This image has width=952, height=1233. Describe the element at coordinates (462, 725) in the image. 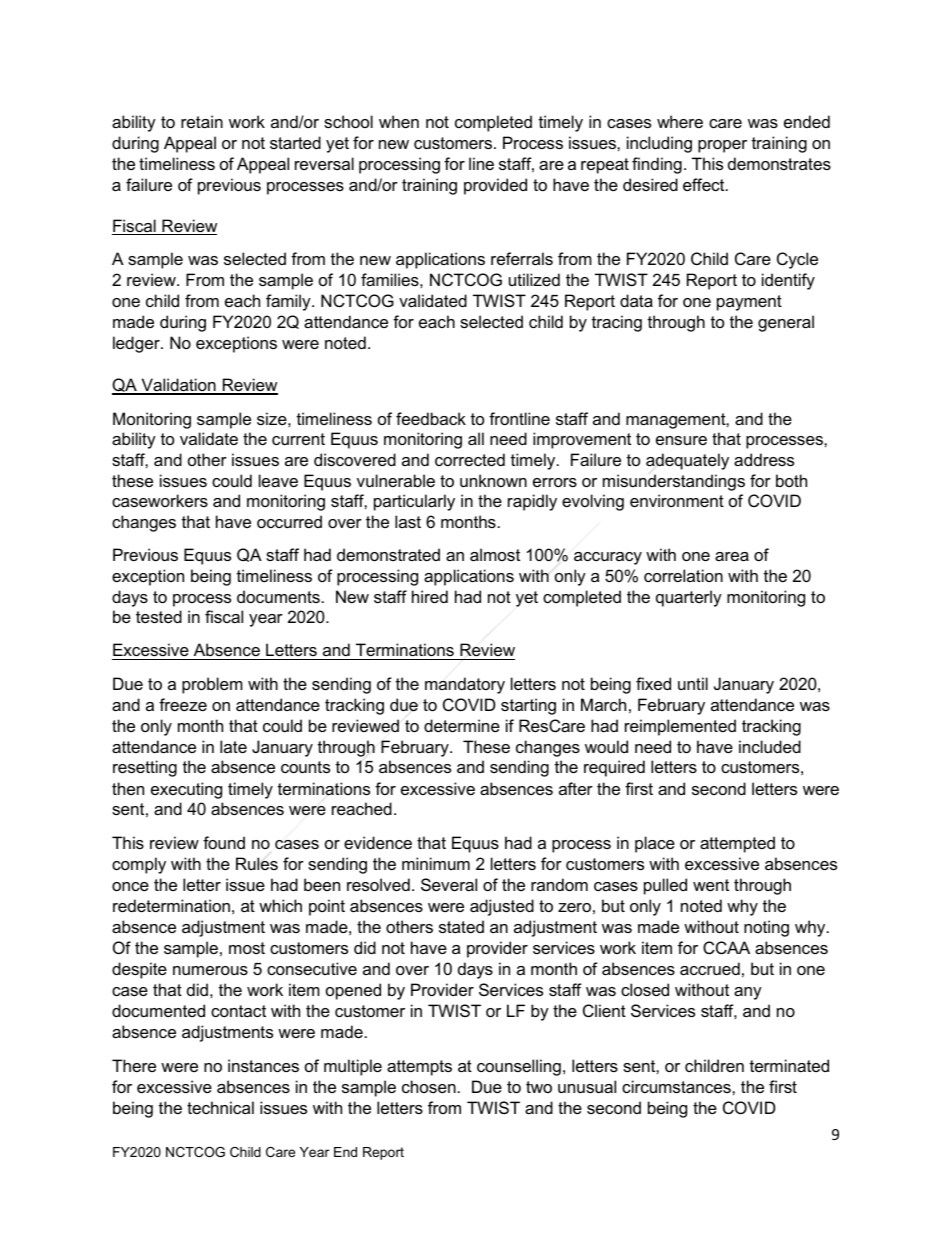

I see `determine` at that location.
